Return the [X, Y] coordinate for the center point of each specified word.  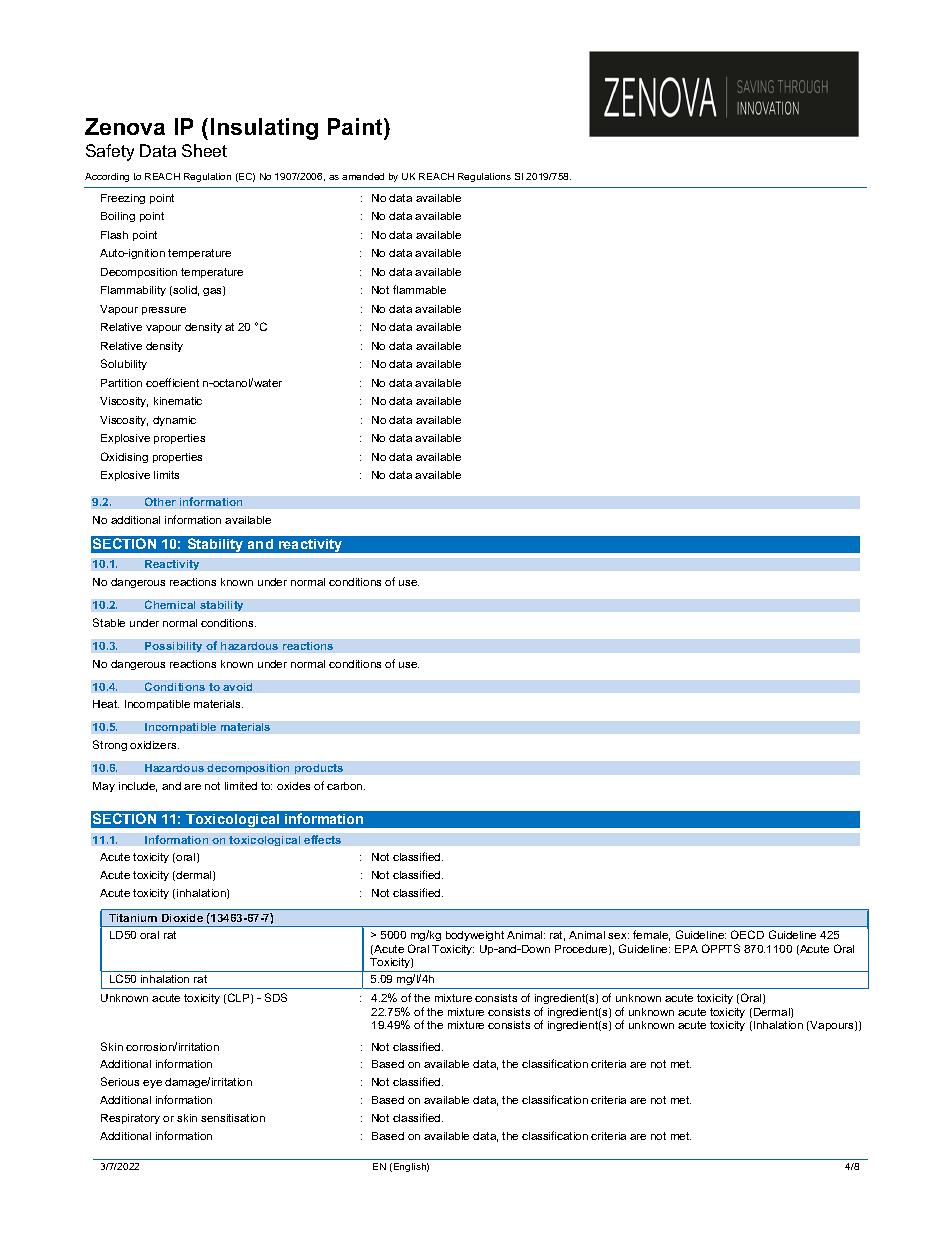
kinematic [178, 401]
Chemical [170, 604]
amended [363, 176]
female [651, 935]
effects [322, 839]
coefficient [172, 382]
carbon [346, 786]
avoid [237, 687]
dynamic [174, 421]
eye [152, 1084]
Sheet [204, 150]
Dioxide [182, 918]
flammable [419, 289]
